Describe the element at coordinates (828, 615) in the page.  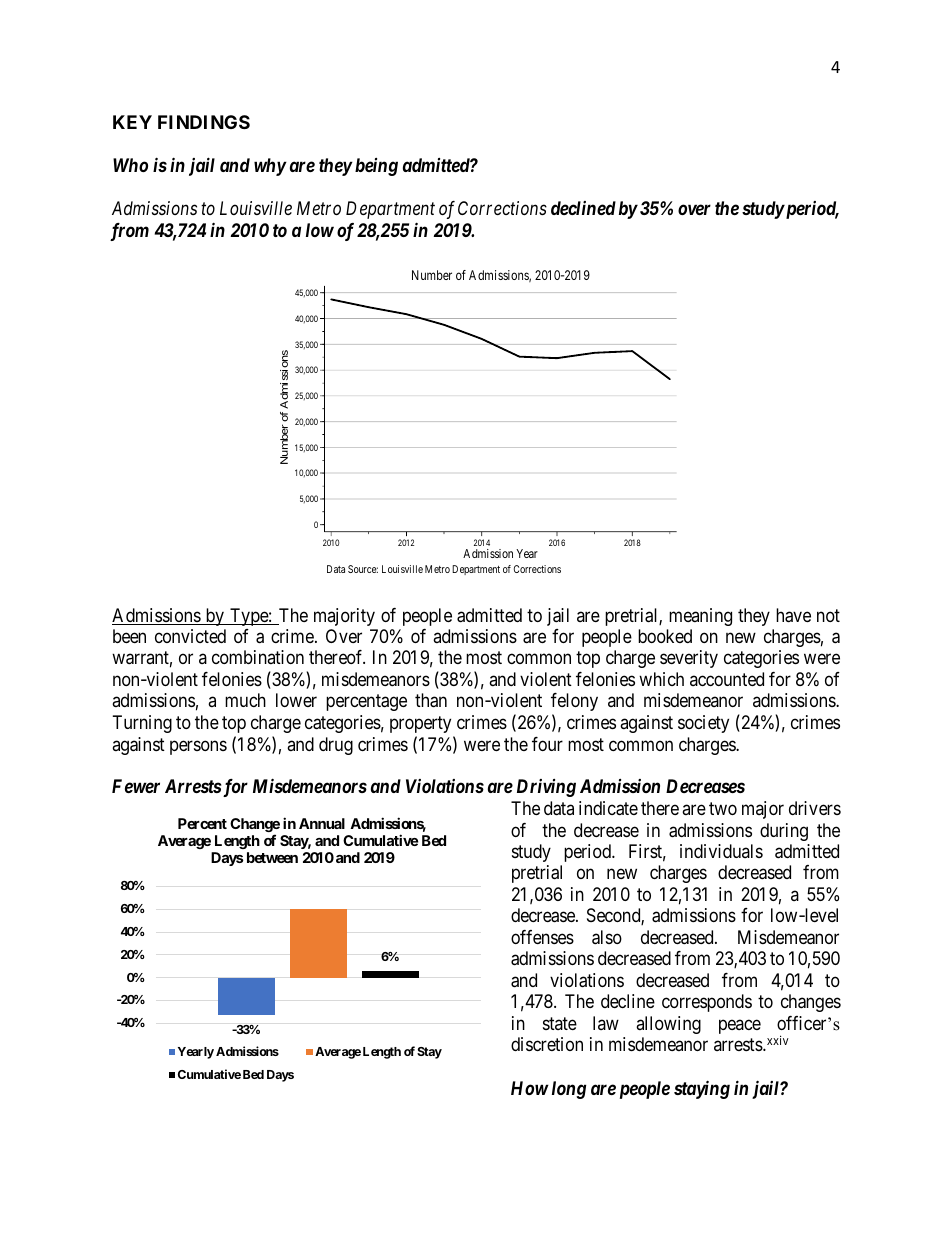
I see `not` at that location.
